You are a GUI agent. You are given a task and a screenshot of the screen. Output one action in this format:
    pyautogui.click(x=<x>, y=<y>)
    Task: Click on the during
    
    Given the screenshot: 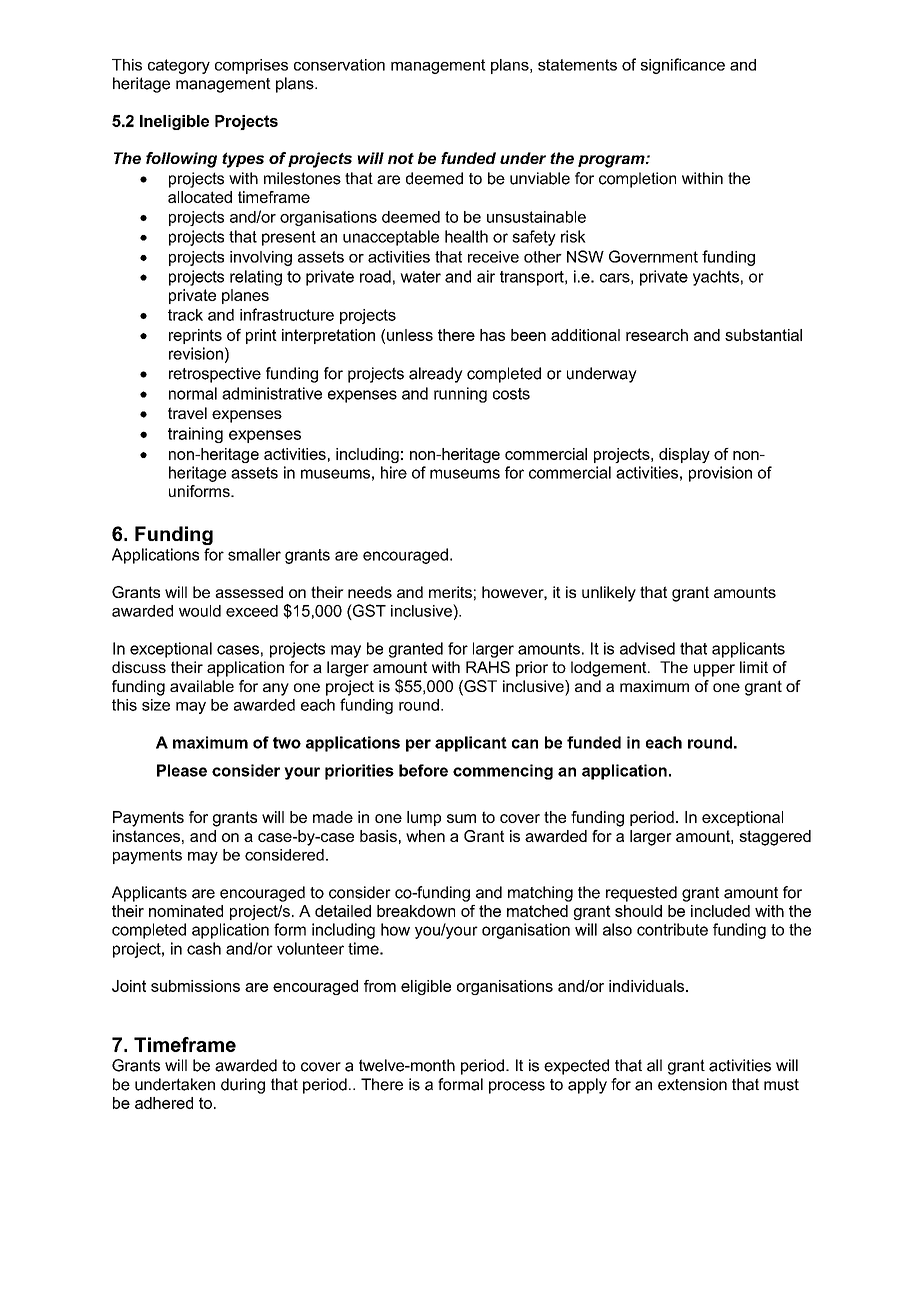 What is the action you would take?
    pyautogui.click(x=243, y=1086)
